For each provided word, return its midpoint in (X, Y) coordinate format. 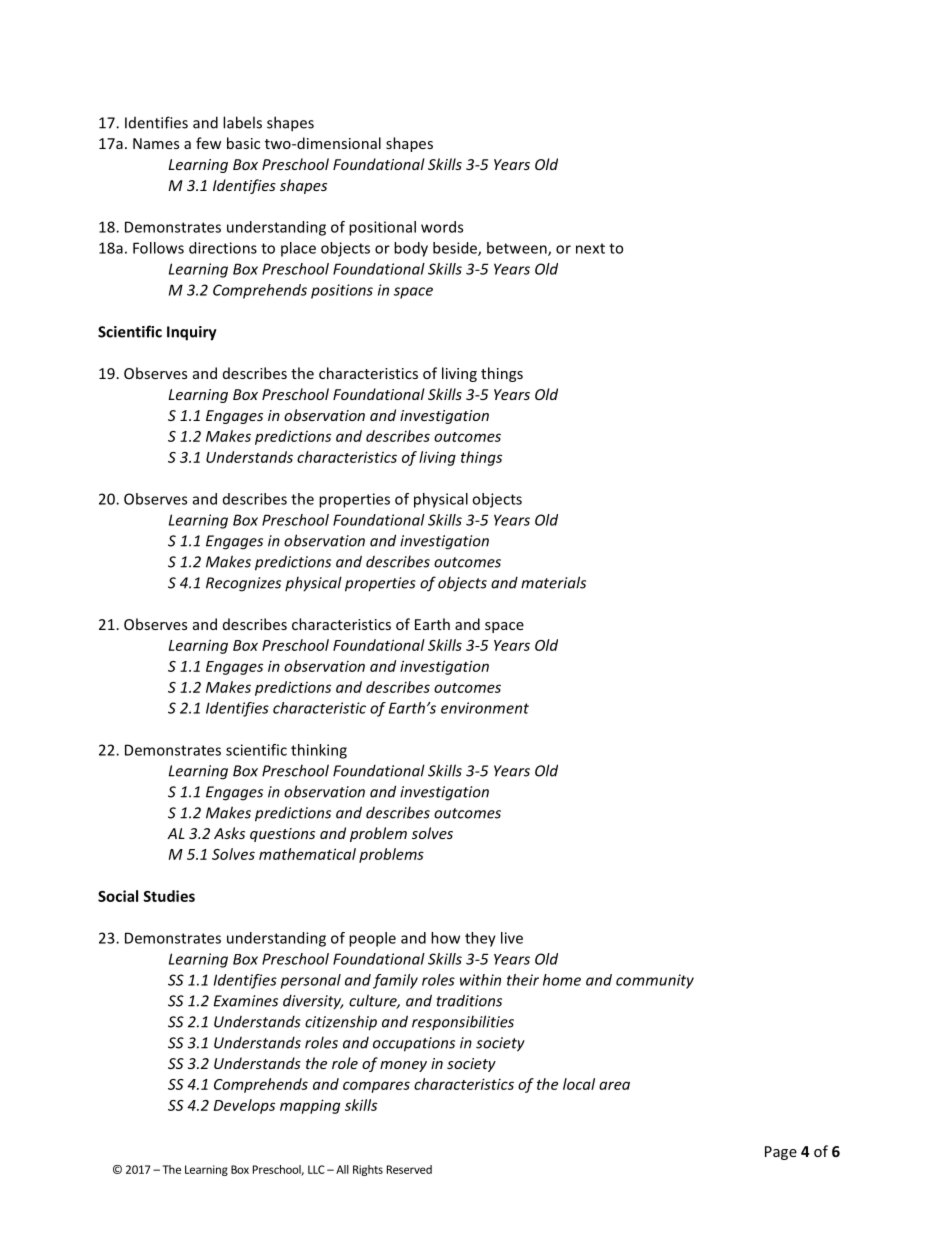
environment (485, 708)
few (208, 143)
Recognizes (243, 584)
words (442, 227)
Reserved (409, 1169)
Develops (244, 1106)
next (590, 248)
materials (553, 582)
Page (781, 1153)
